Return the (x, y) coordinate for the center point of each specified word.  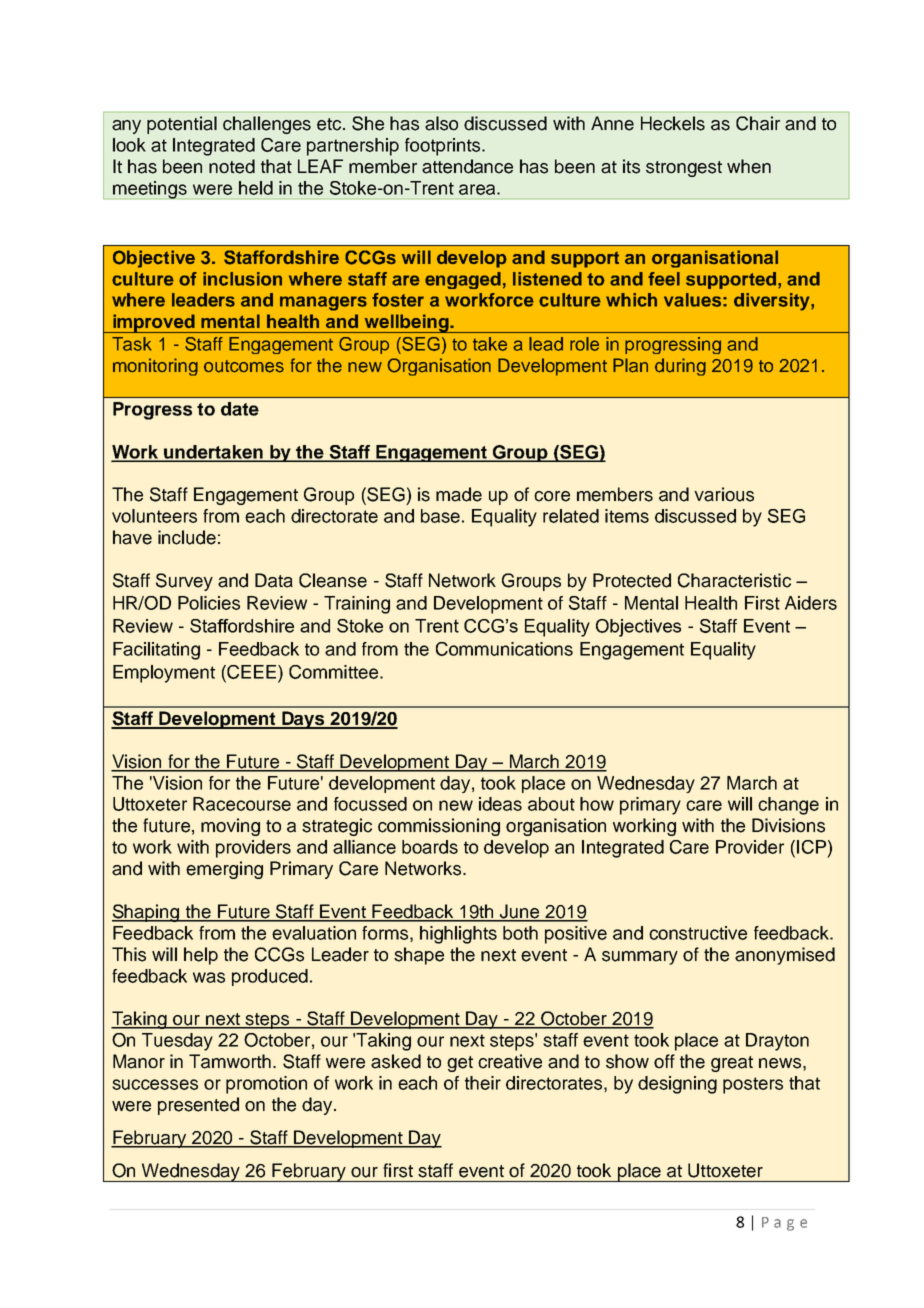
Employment (164, 674)
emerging (224, 870)
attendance (467, 166)
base (440, 516)
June (520, 912)
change (788, 806)
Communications (504, 649)
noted (232, 166)
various (724, 494)
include (187, 537)
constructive (698, 933)
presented (198, 1106)
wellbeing (406, 323)
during (680, 367)
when (749, 166)
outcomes (244, 366)
